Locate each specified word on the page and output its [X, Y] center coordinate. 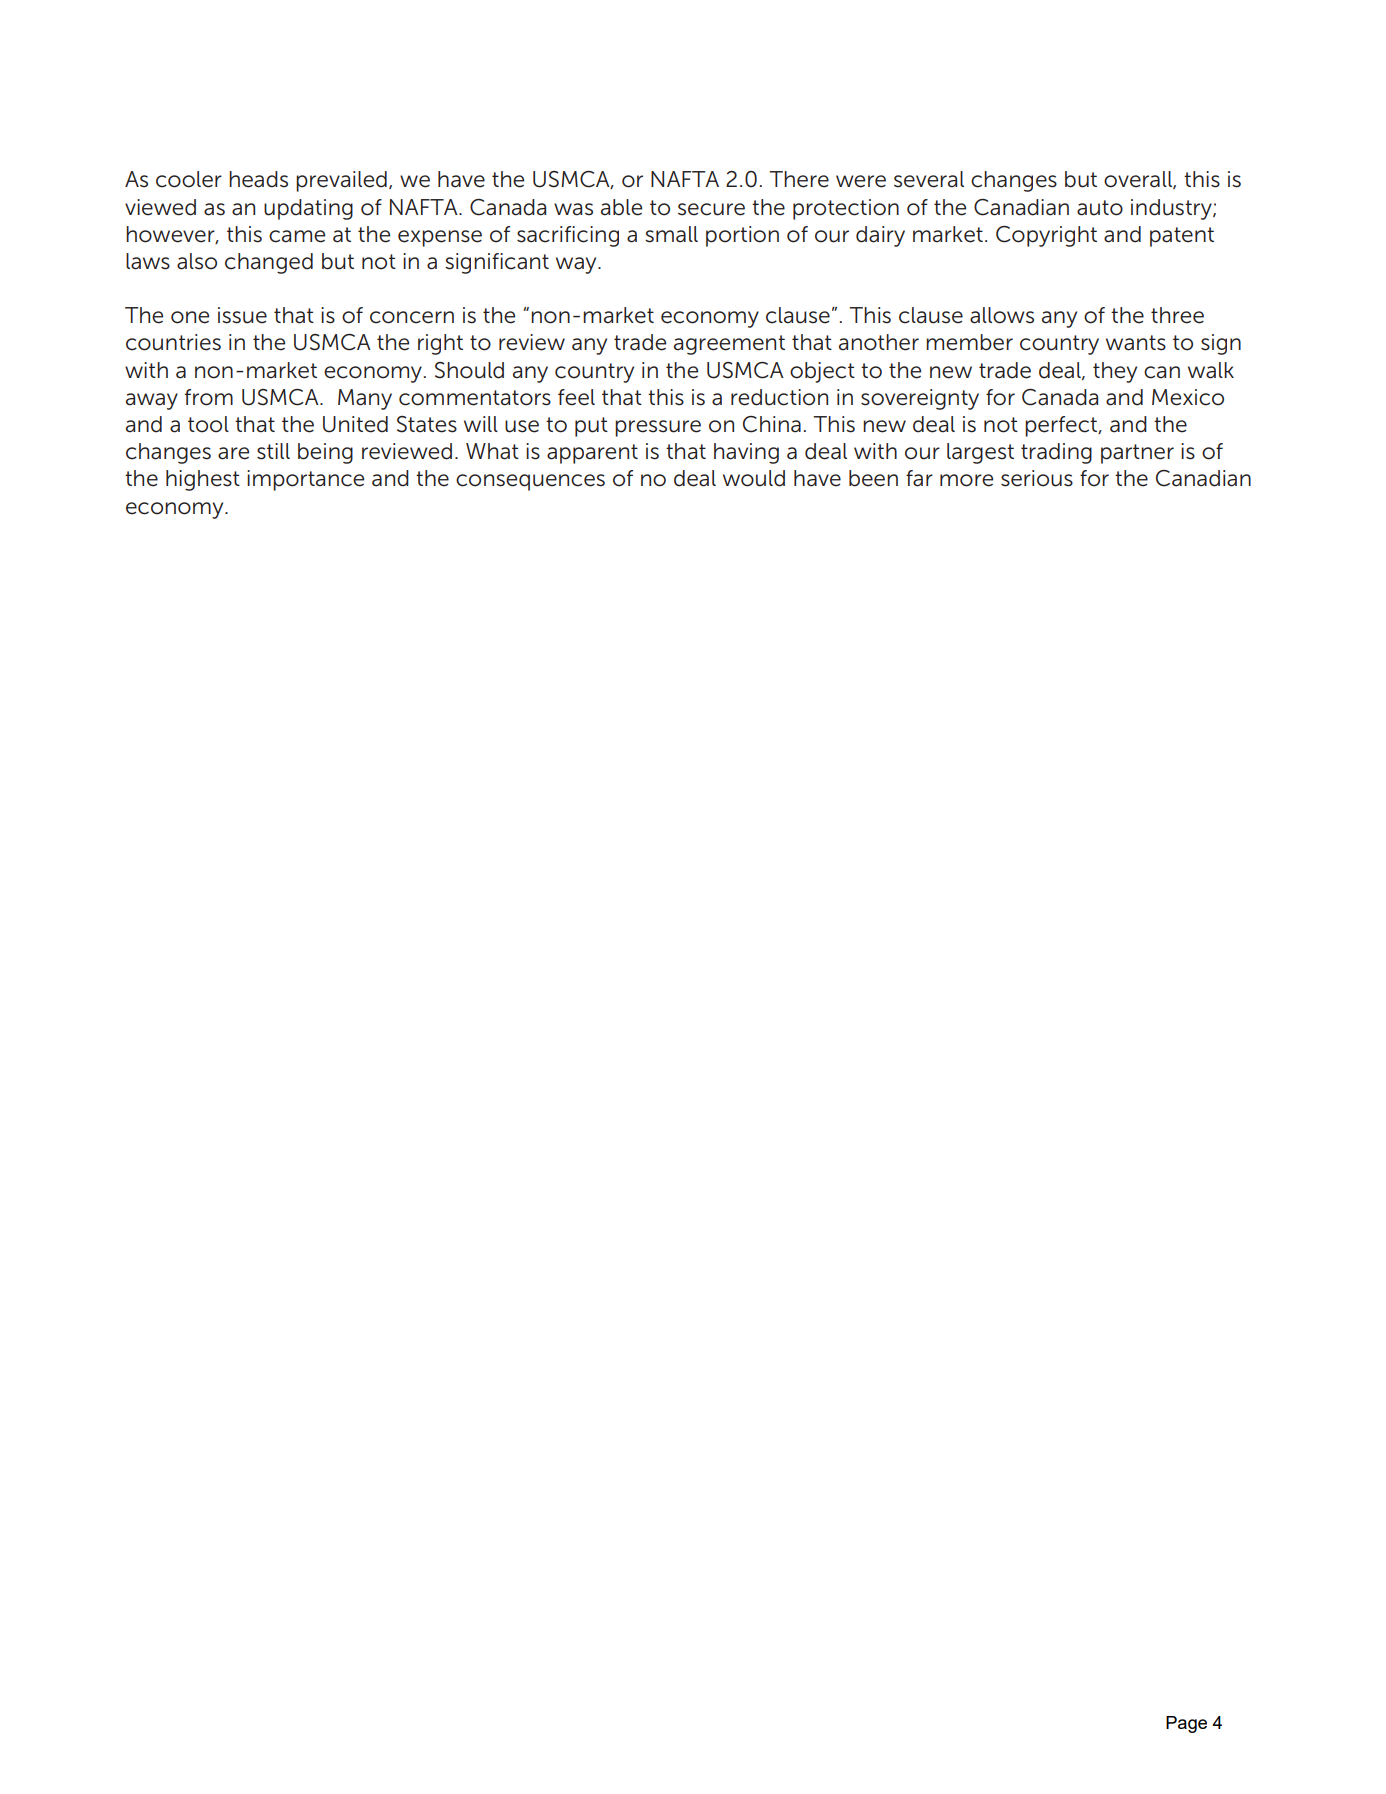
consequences [530, 482]
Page [1186, 1724]
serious [1037, 478]
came [297, 236]
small [671, 234]
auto [1100, 208]
